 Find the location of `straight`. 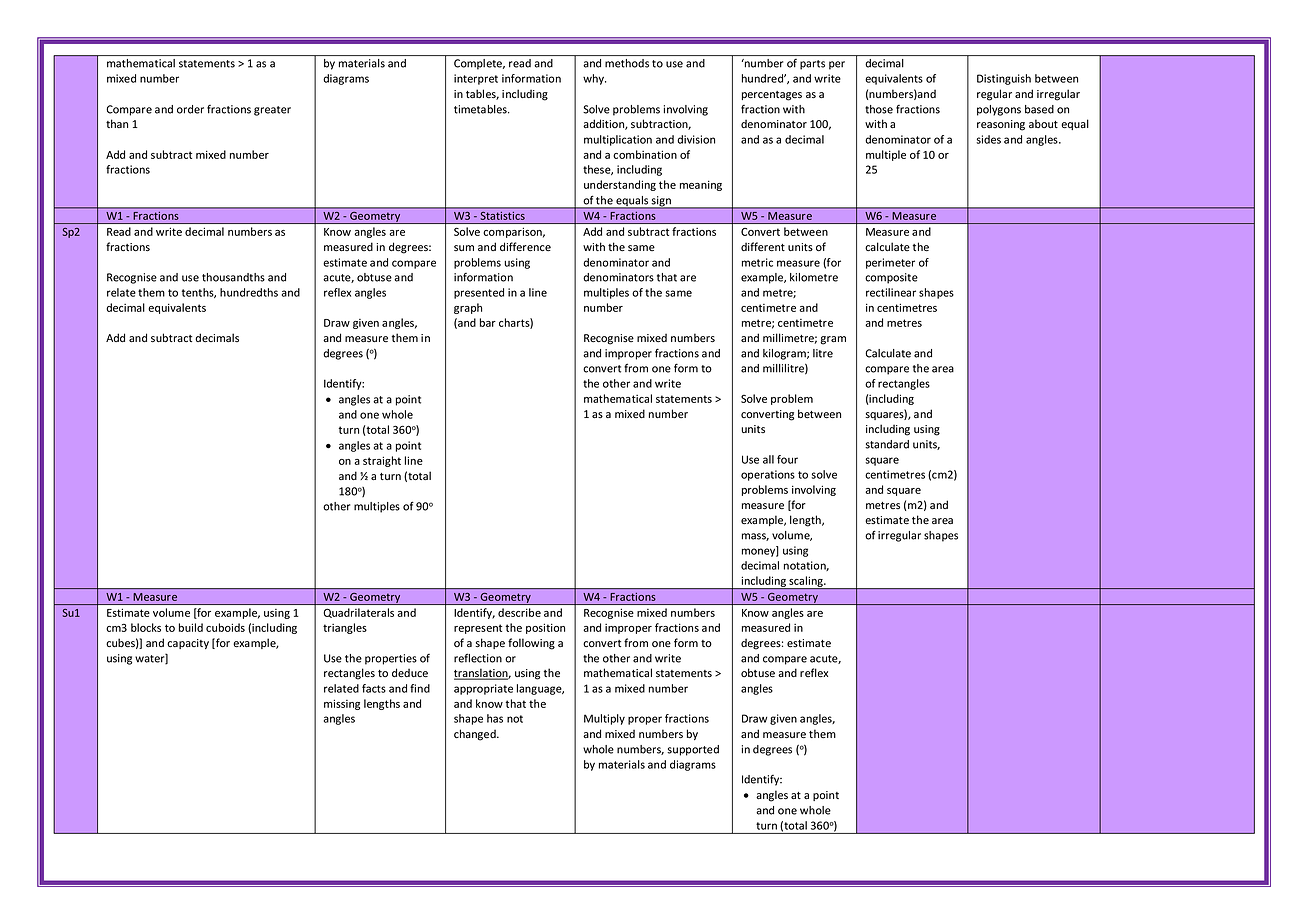

straight is located at coordinates (382, 461).
